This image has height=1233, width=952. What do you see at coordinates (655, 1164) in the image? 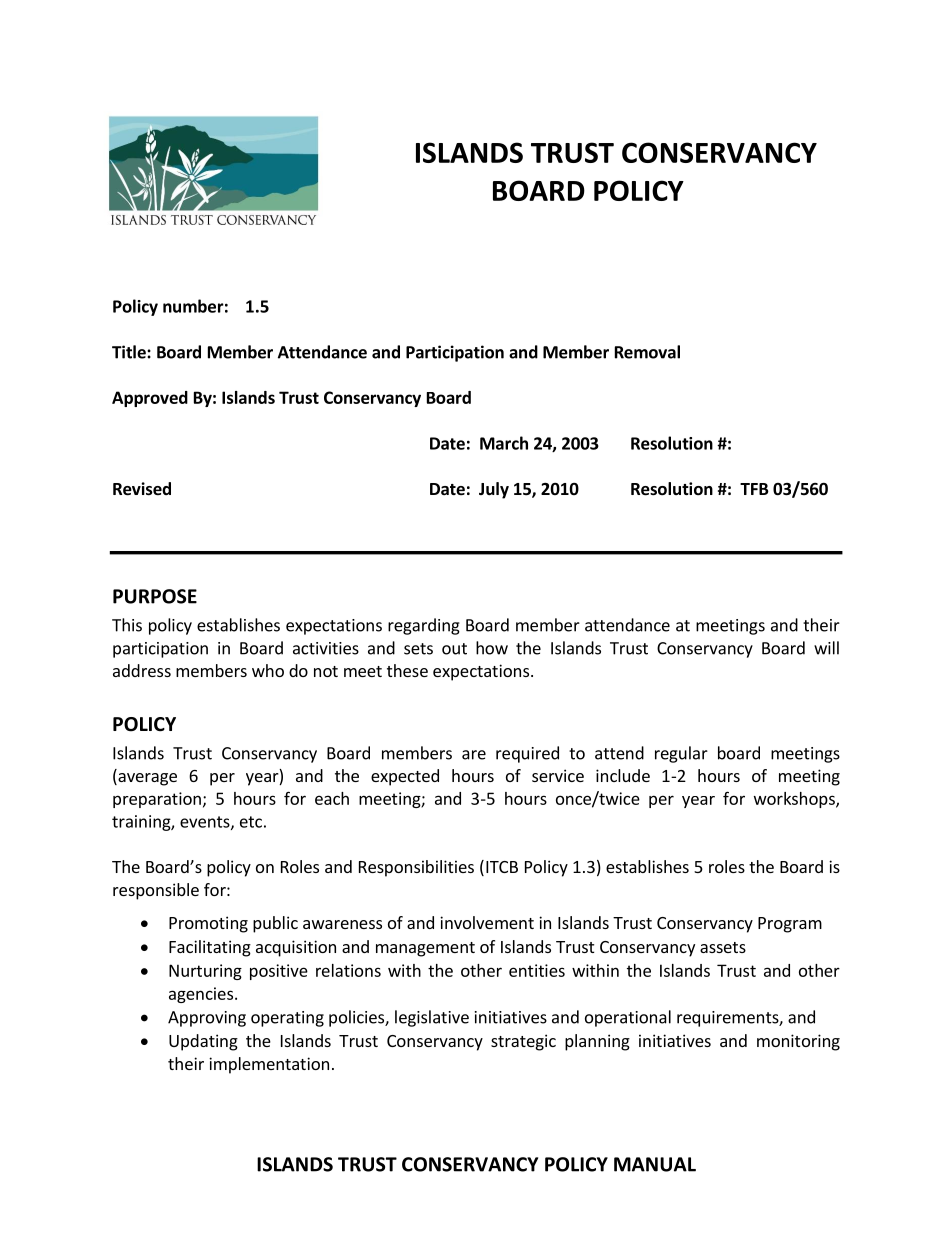
I see `MANUAL` at bounding box center [655, 1164].
